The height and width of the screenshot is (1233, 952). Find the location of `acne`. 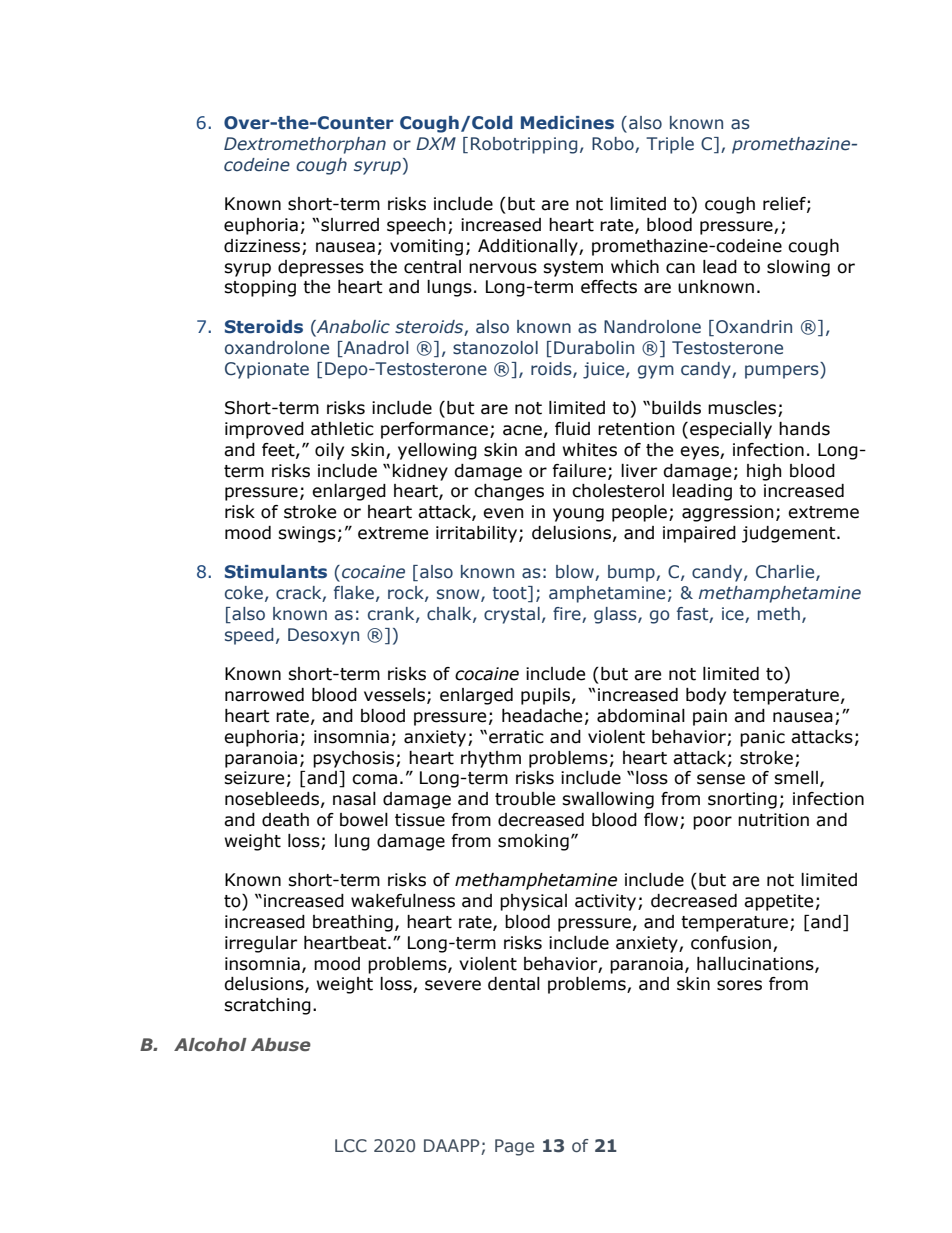

acne is located at coordinates (522, 430).
